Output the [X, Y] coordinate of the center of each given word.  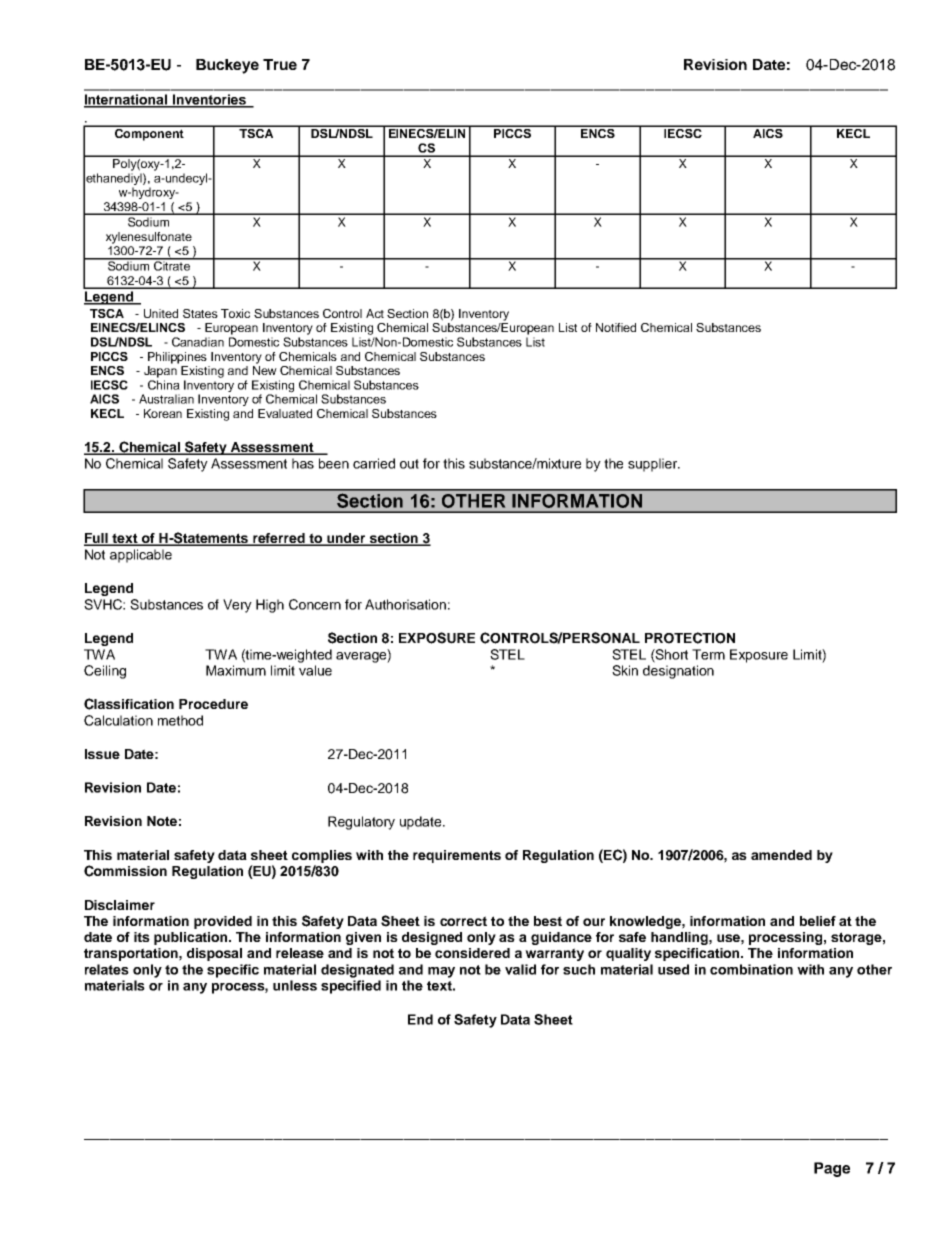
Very [237, 606]
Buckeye [227, 66]
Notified [616, 327]
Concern [315, 604]
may [441, 972]
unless [295, 985]
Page [832, 1169]
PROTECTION [690, 638]
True [280, 64]
